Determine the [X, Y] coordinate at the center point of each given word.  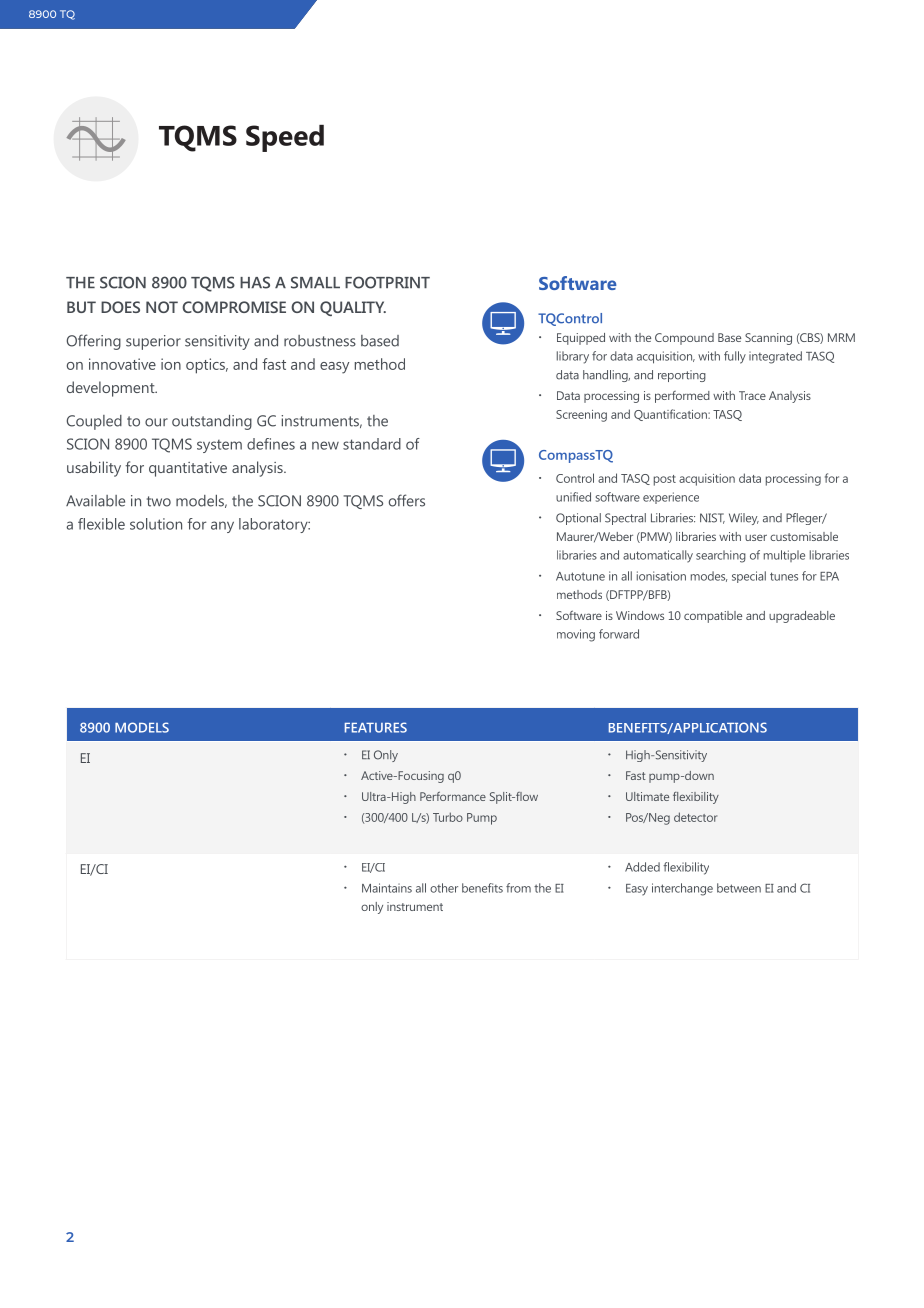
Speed [285, 138]
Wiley [744, 519]
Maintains [387, 888]
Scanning [768, 339]
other [444, 888]
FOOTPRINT [387, 282]
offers [407, 500]
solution [156, 524]
